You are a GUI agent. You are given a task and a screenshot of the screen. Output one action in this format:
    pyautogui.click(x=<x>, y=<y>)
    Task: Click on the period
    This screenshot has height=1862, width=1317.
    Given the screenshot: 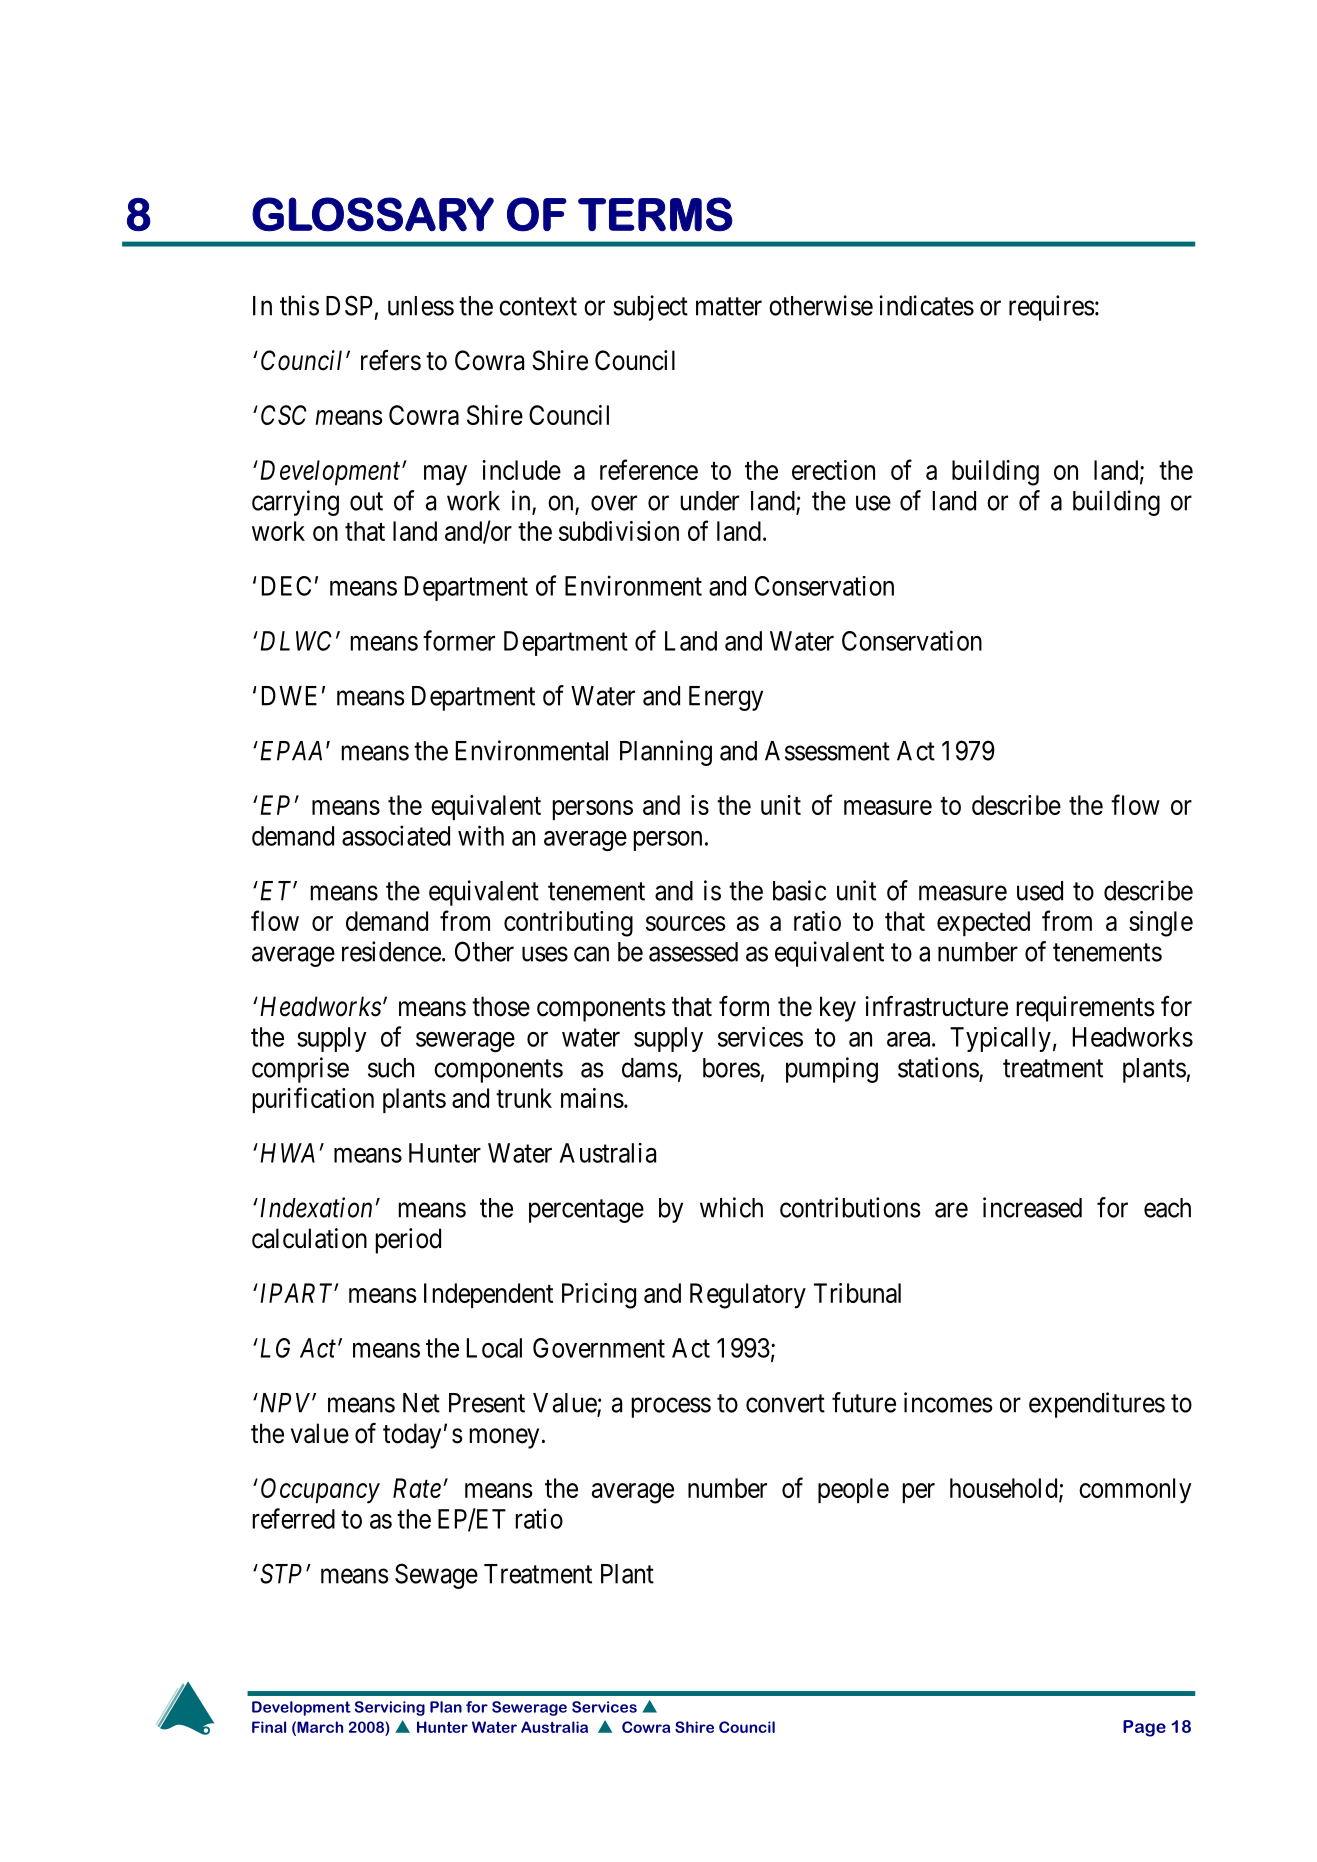 What is the action you would take?
    pyautogui.click(x=408, y=1241)
